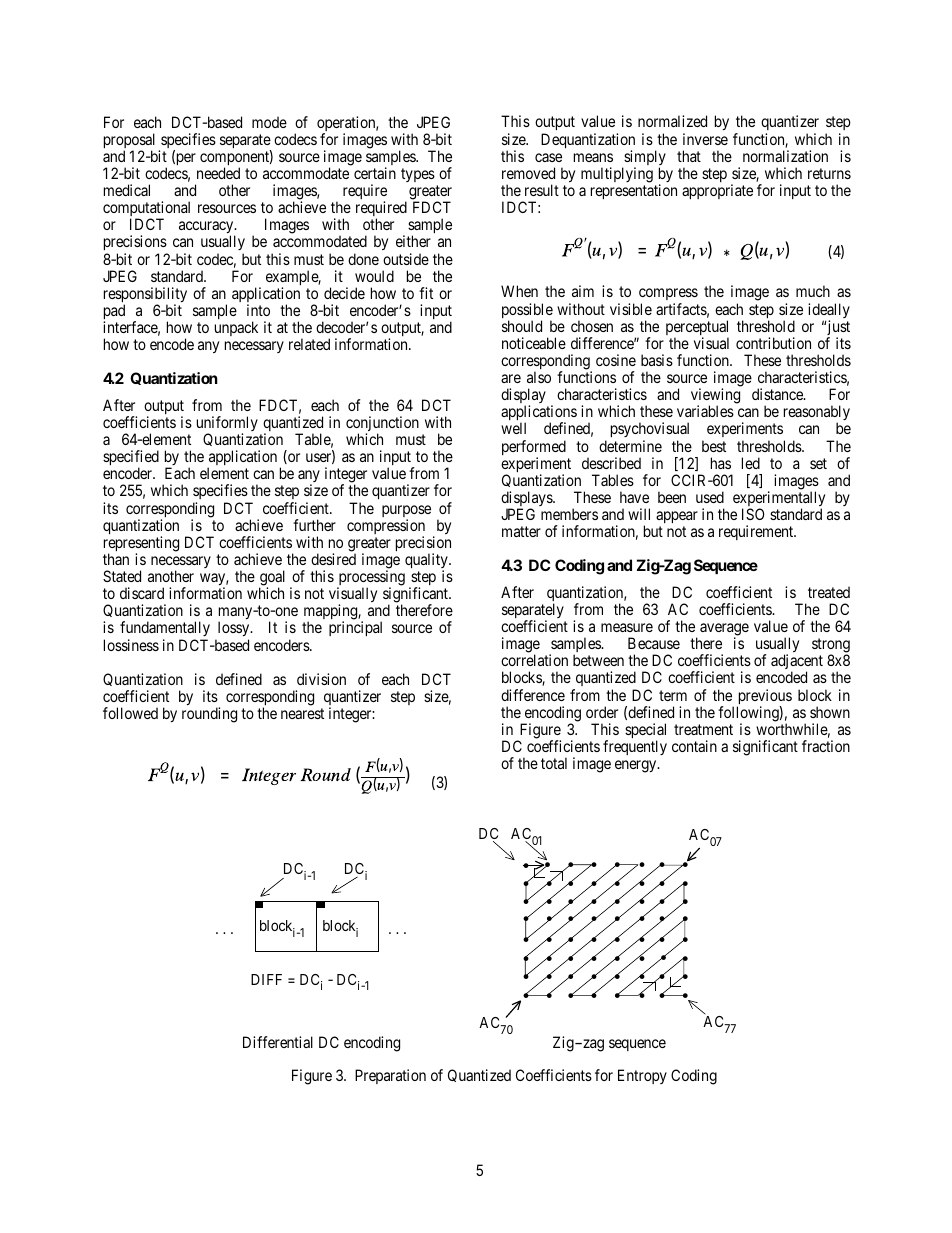 The image size is (952, 1233). Describe the element at coordinates (778, 394) in the screenshot. I see `distance` at that location.
